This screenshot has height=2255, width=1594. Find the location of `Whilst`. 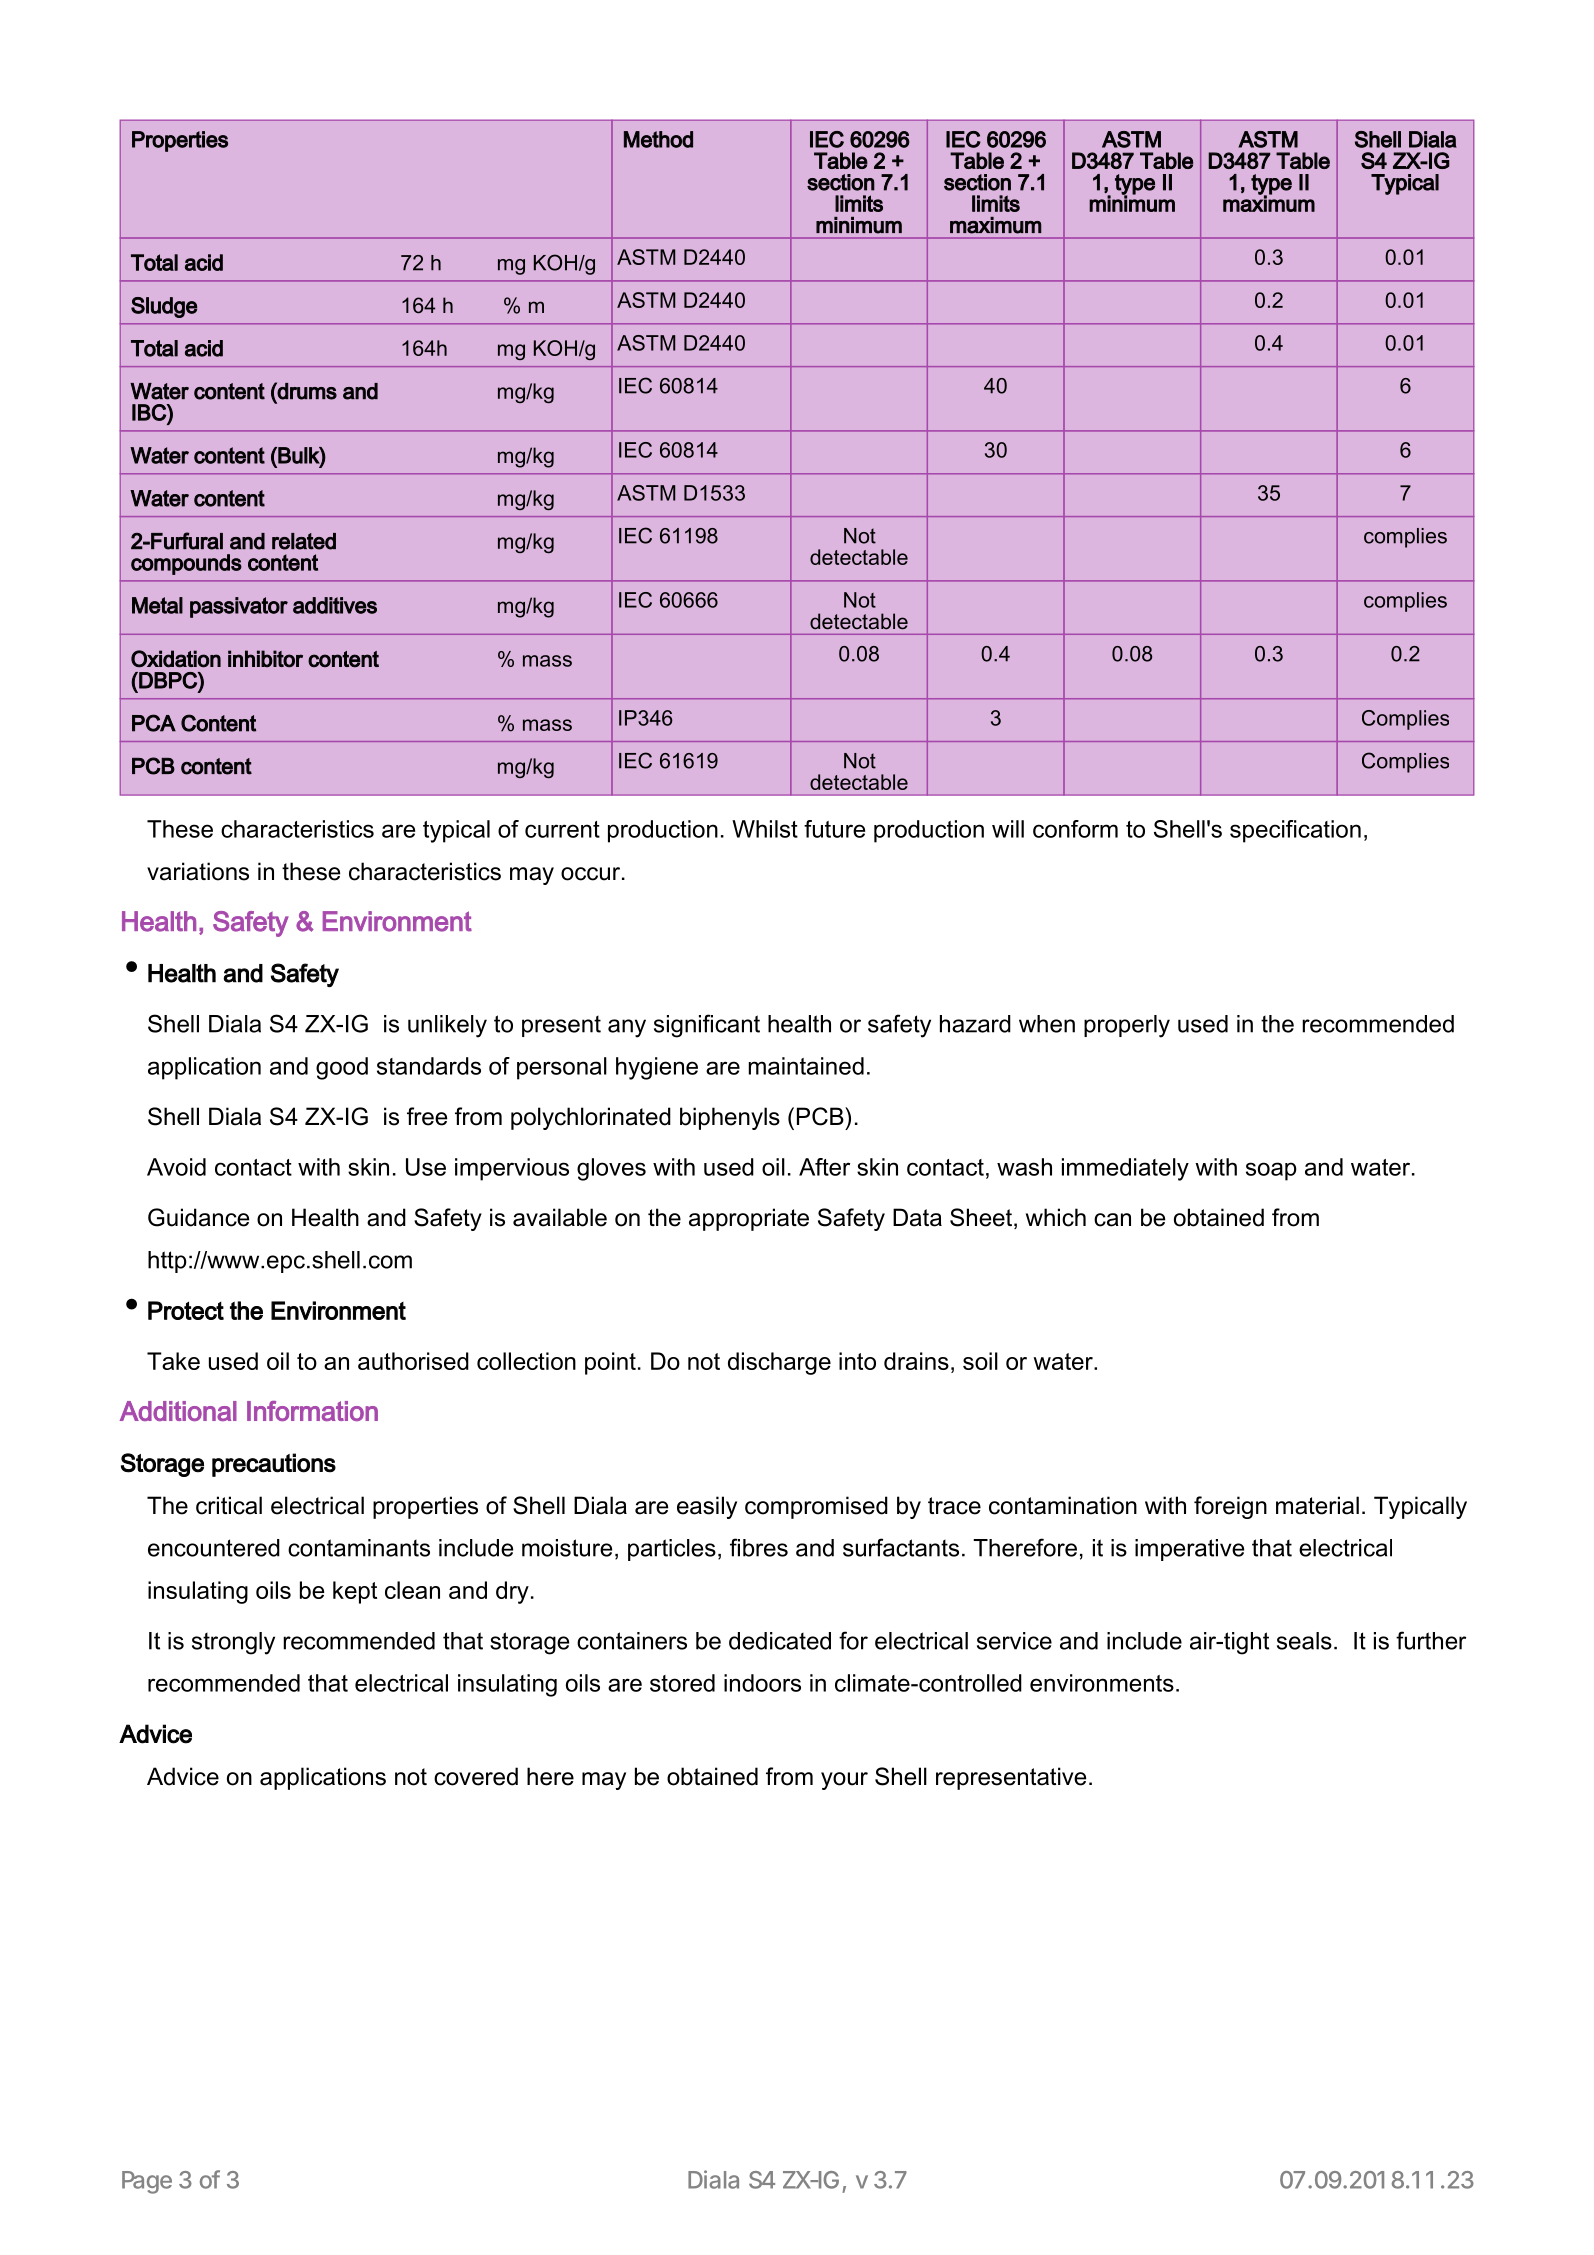

Whilst is located at coordinates (765, 829).
